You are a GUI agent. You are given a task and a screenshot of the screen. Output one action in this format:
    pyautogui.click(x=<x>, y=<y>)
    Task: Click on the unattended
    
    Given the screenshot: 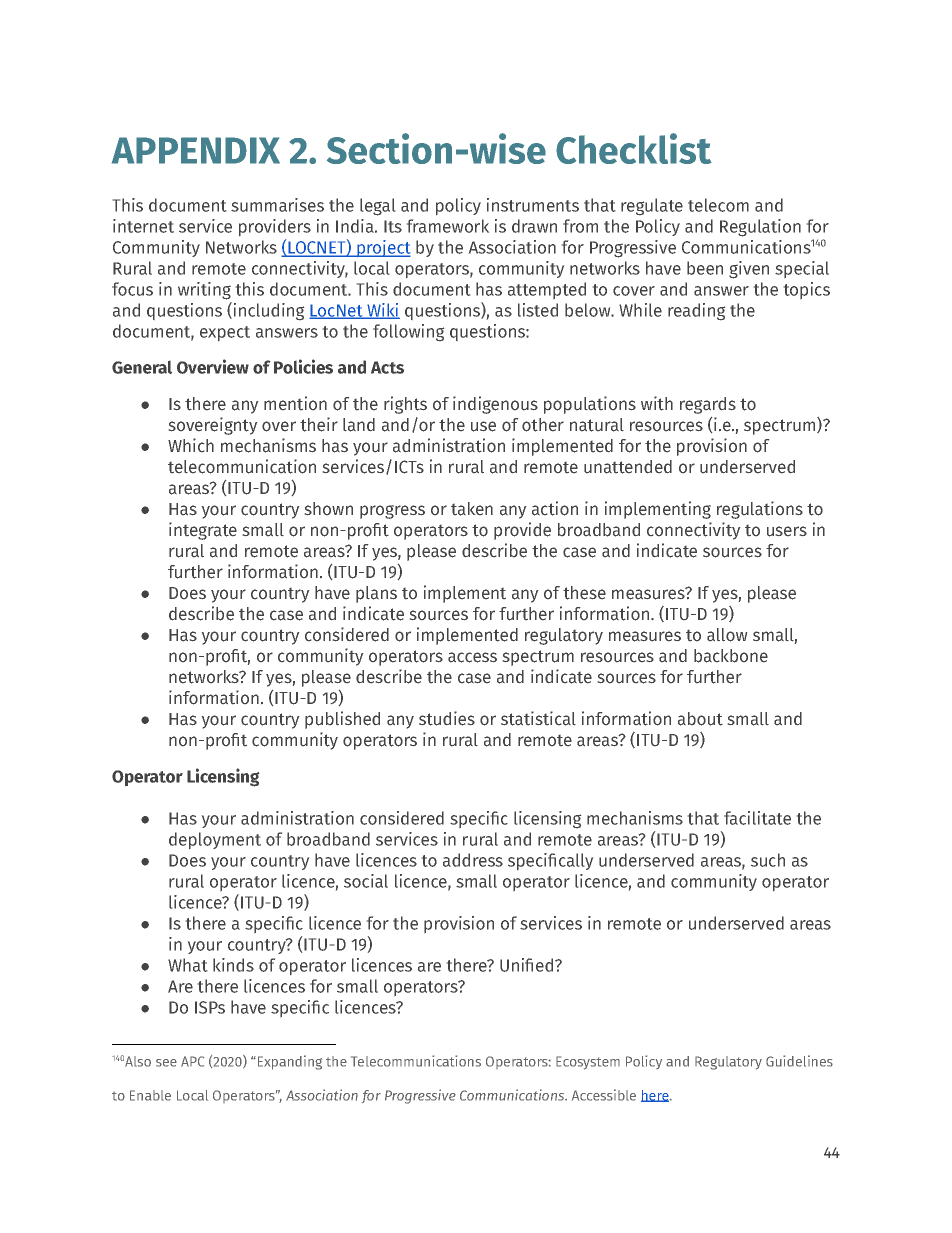 What is the action you would take?
    pyautogui.click(x=628, y=467)
